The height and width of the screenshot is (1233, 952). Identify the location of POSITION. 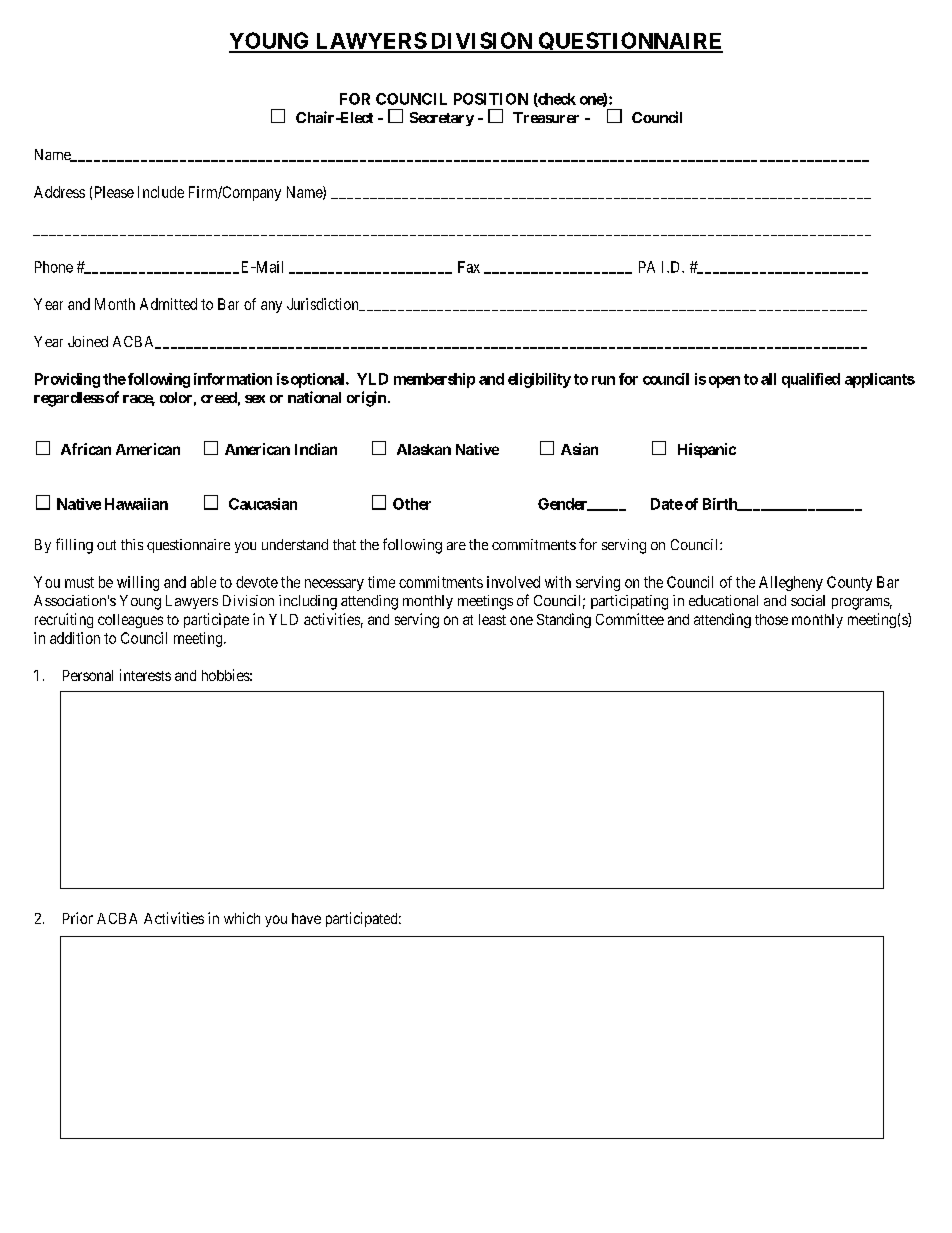
(491, 99).
